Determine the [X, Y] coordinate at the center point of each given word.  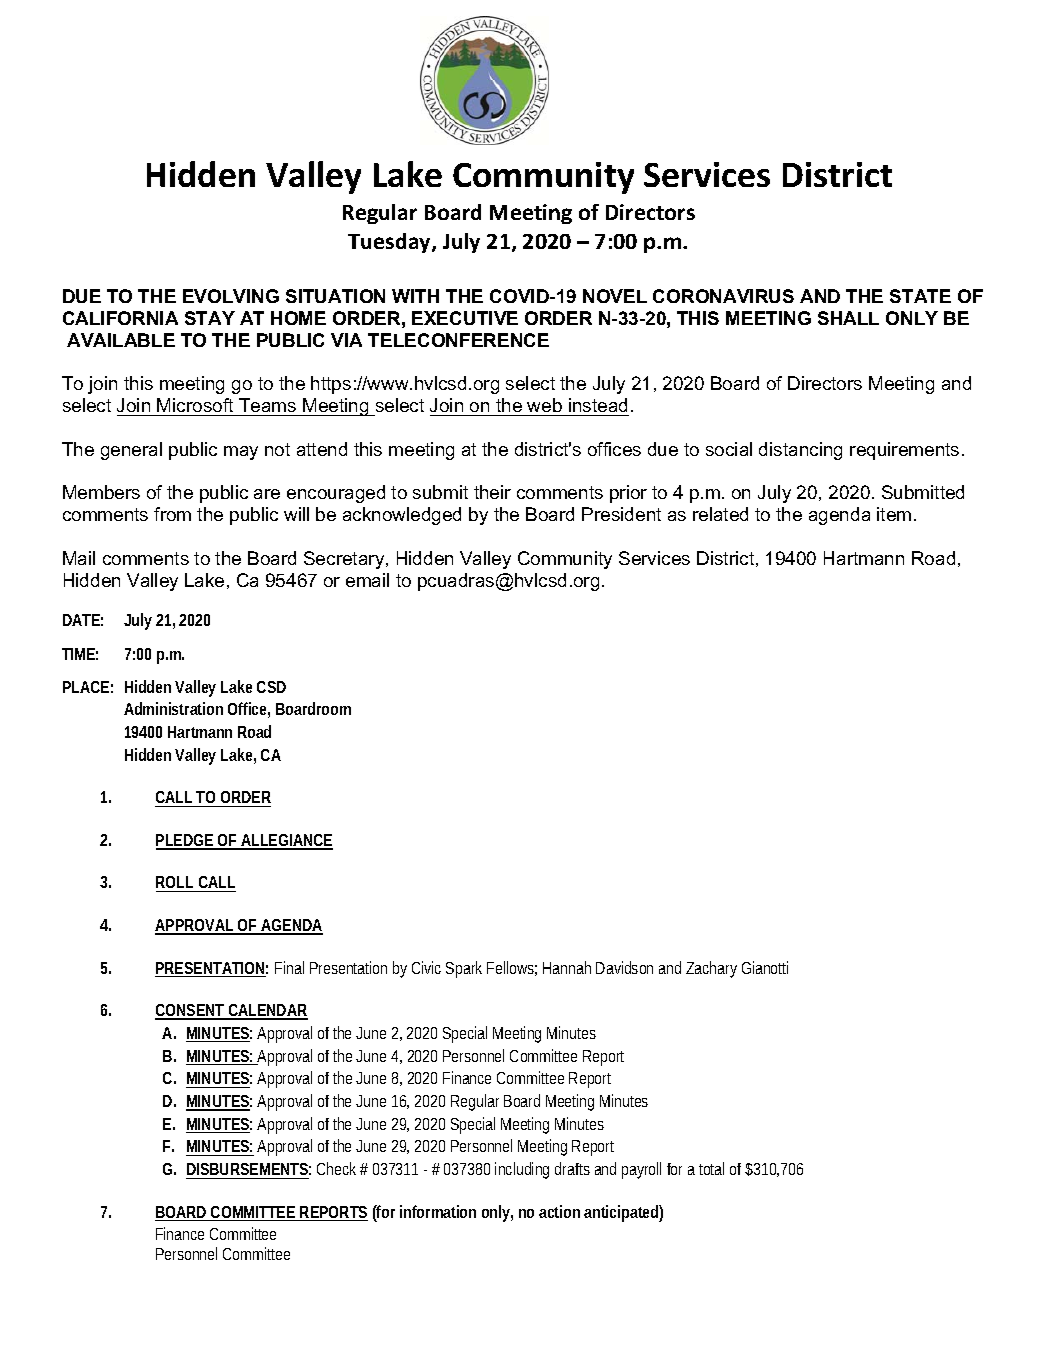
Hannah [567, 967]
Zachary [711, 969]
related [720, 514]
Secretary [345, 560]
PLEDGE [185, 841]
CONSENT [191, 1011]
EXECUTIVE [465, 318]
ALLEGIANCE [286, 841]
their [492, 492]
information [438, 1211]
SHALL [848, 318]
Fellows [512, 968]
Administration [173, 708]
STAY [210, 318]
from [172, 514]
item [894, 514]
